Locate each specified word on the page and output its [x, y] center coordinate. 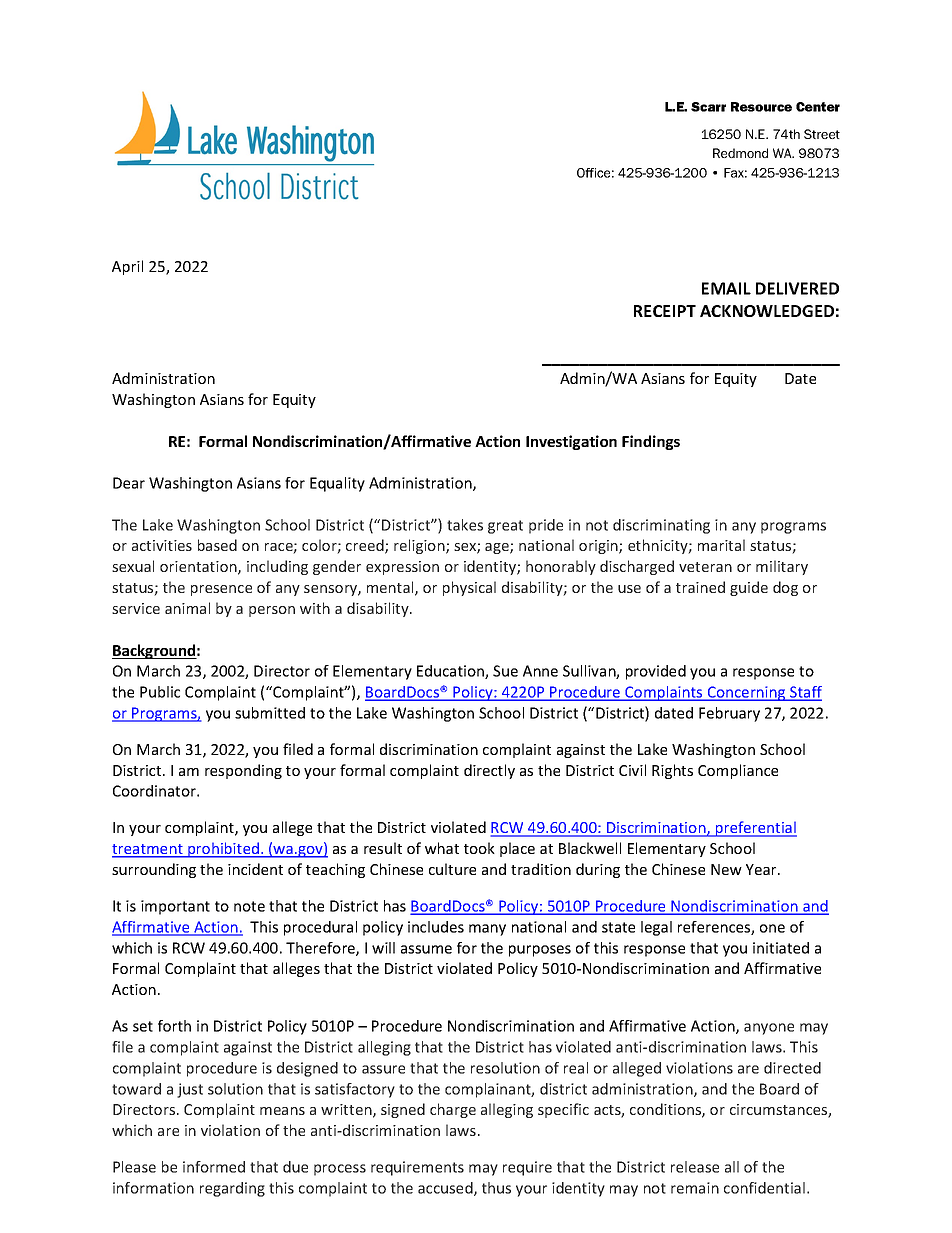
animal [187, 608]
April [127, 267]
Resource [761, 107]
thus [496, 1188]
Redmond [740, 153]
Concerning [746, 693]
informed [214, 1167]
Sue [505, 671]
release [695, 1167]
